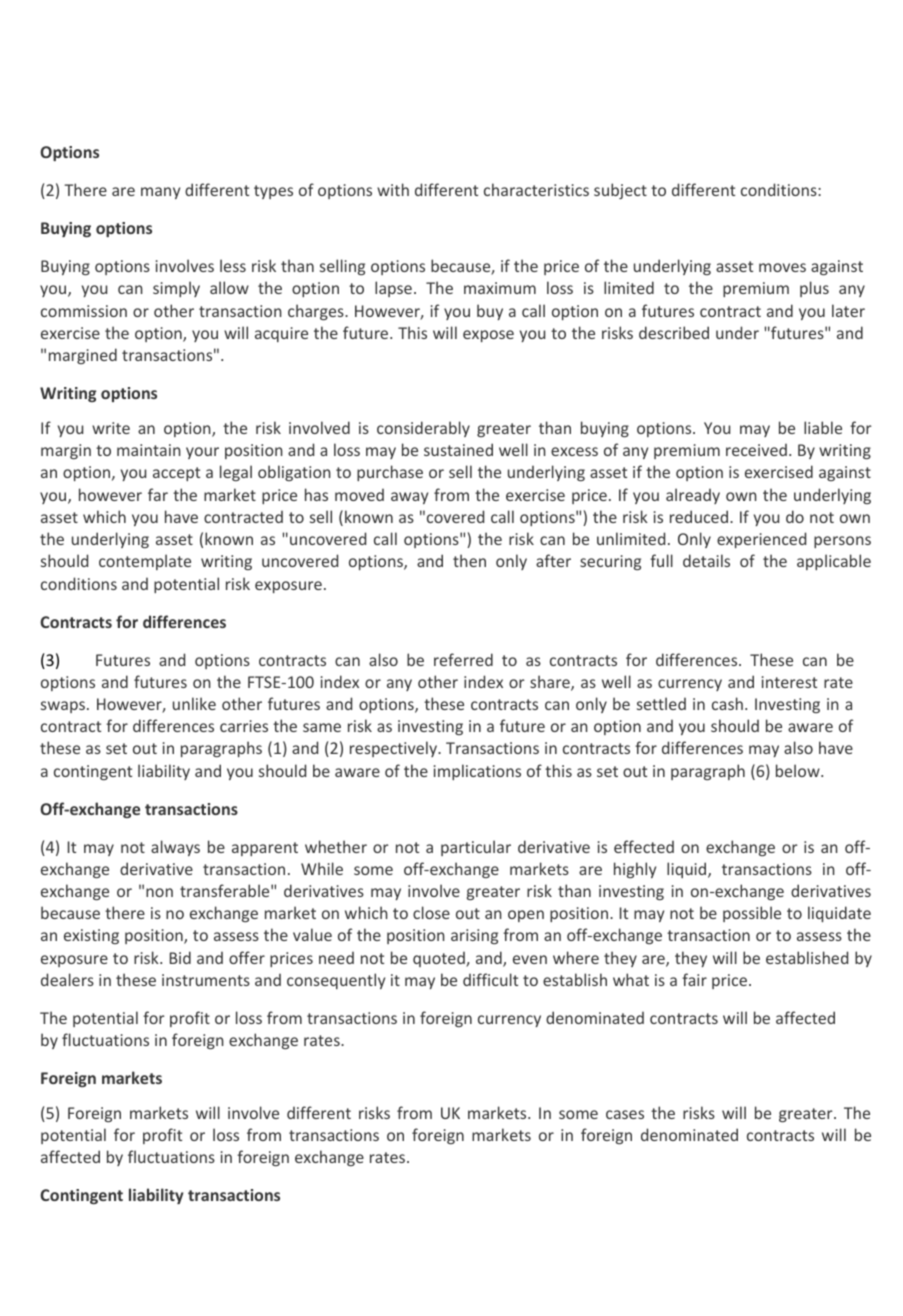 This screenshot has width=903, height=1316. What do you see at coordinates (789, 682) in the screenshot?
I see `interest` at bounding box center [789, 682].
